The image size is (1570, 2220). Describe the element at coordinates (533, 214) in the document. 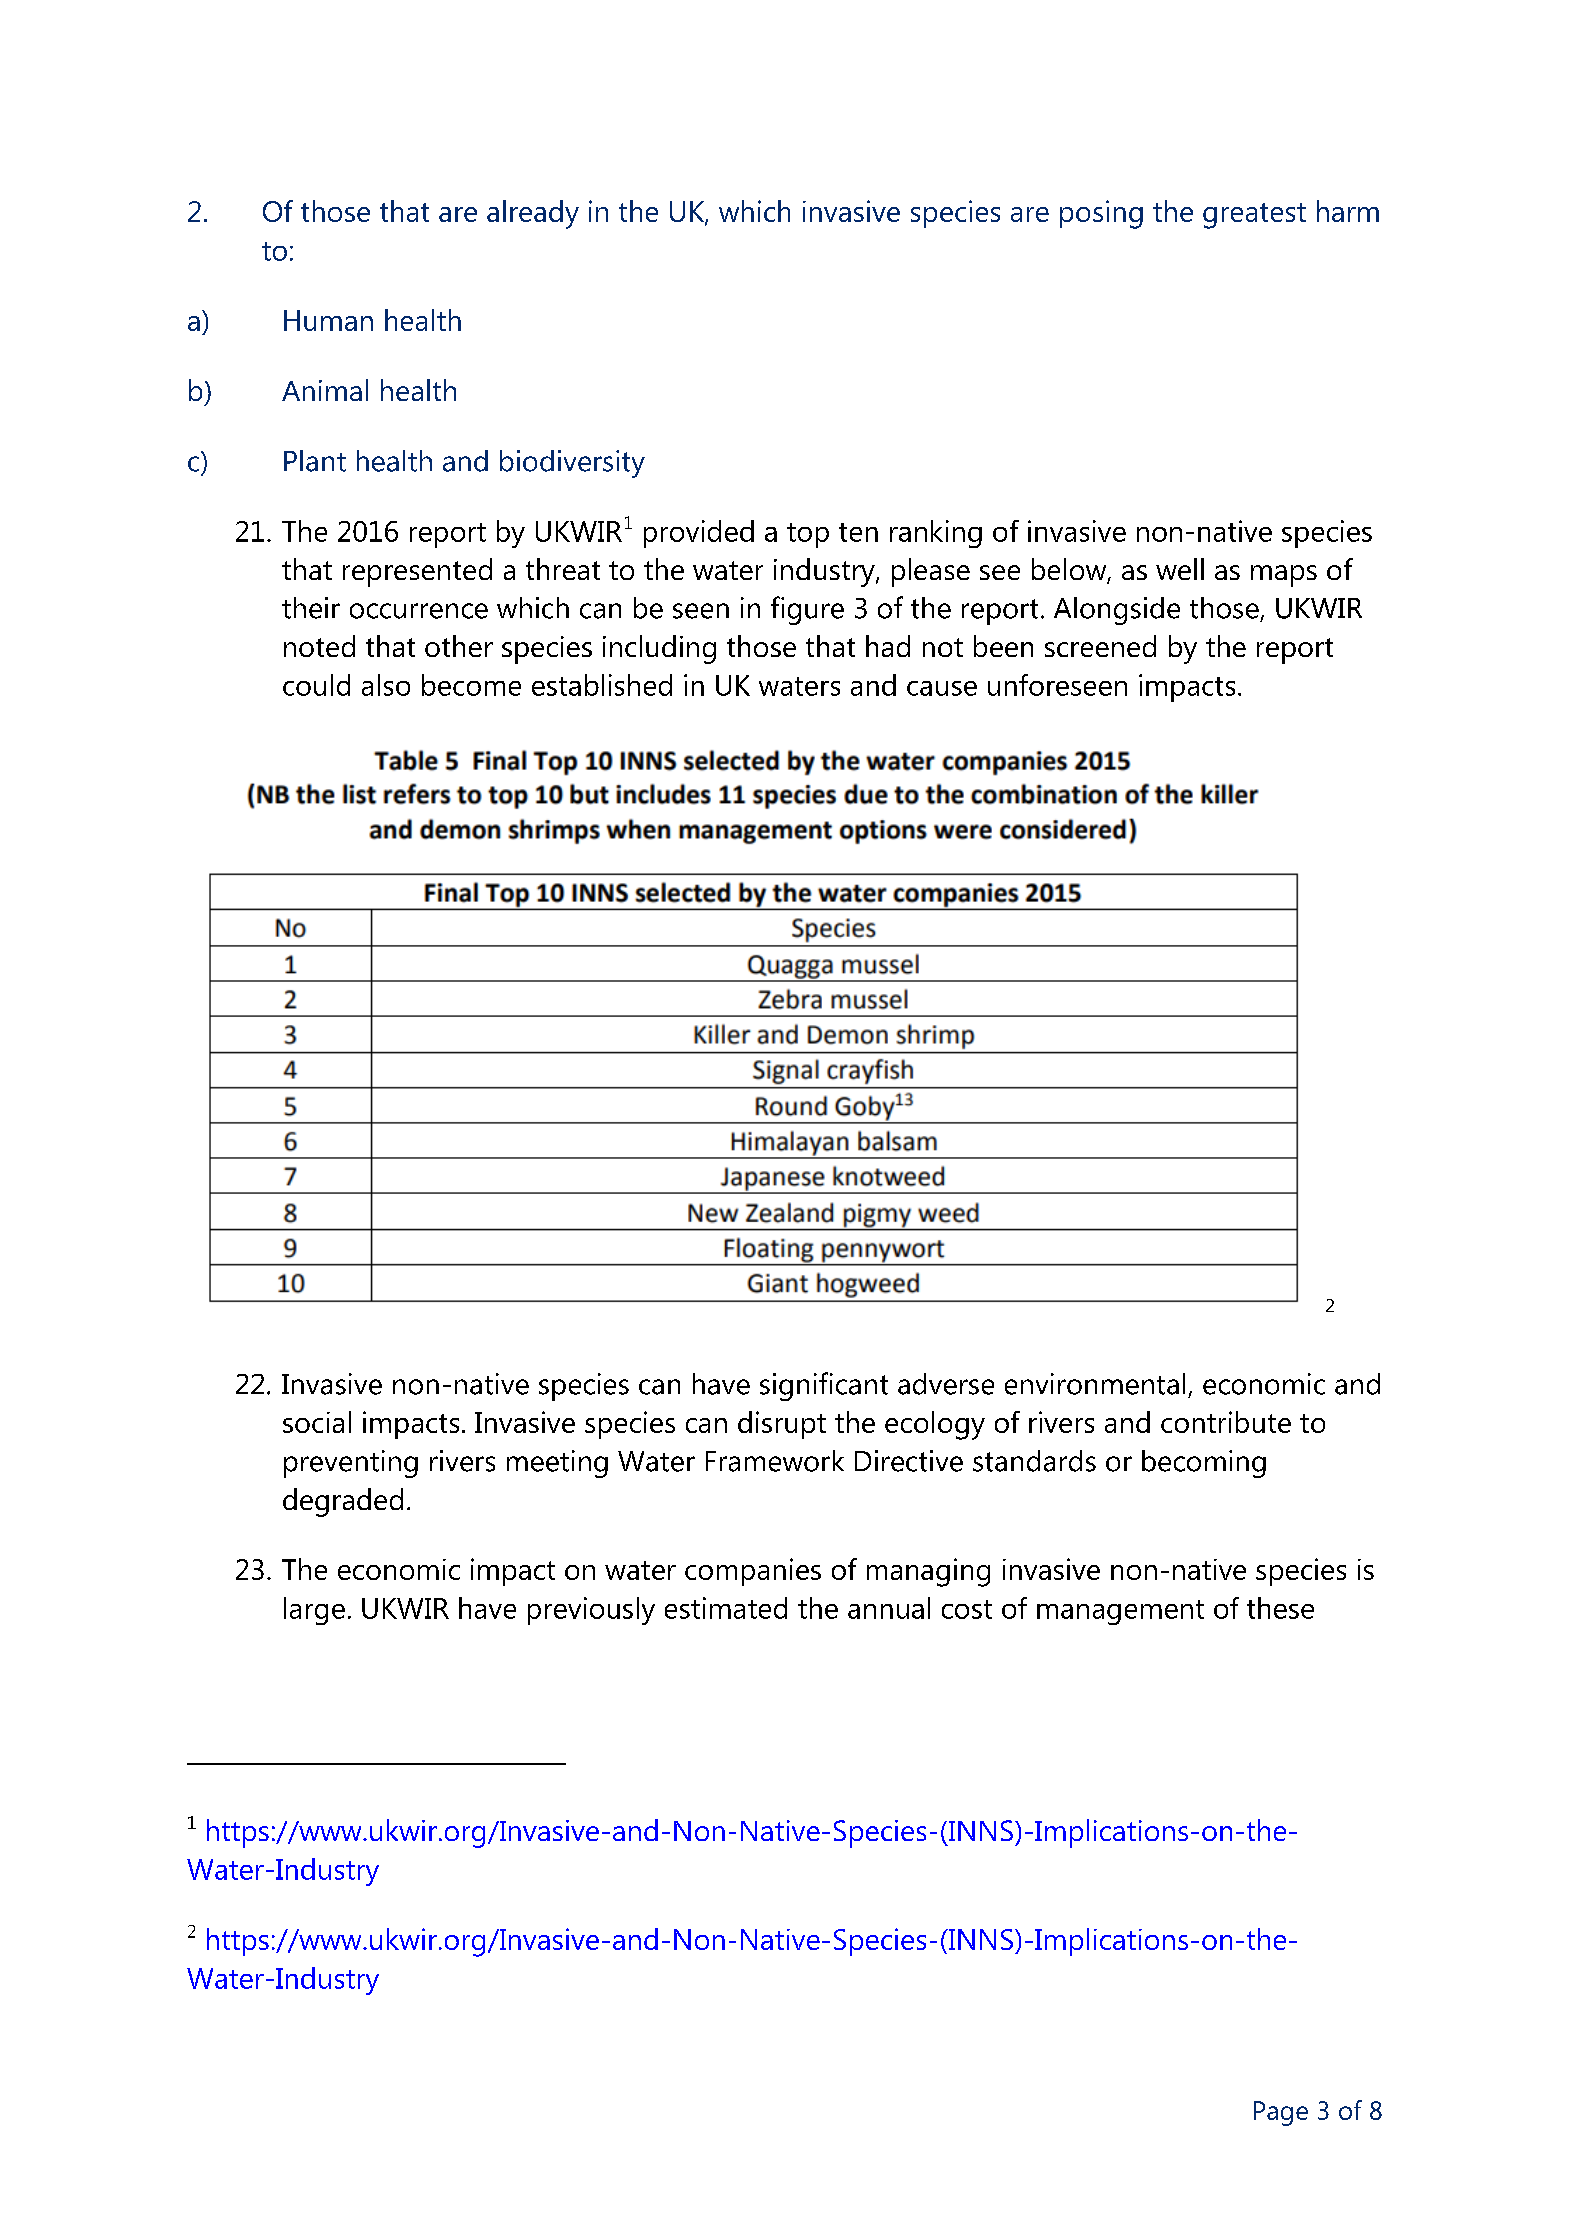

I see `already` at that location.
